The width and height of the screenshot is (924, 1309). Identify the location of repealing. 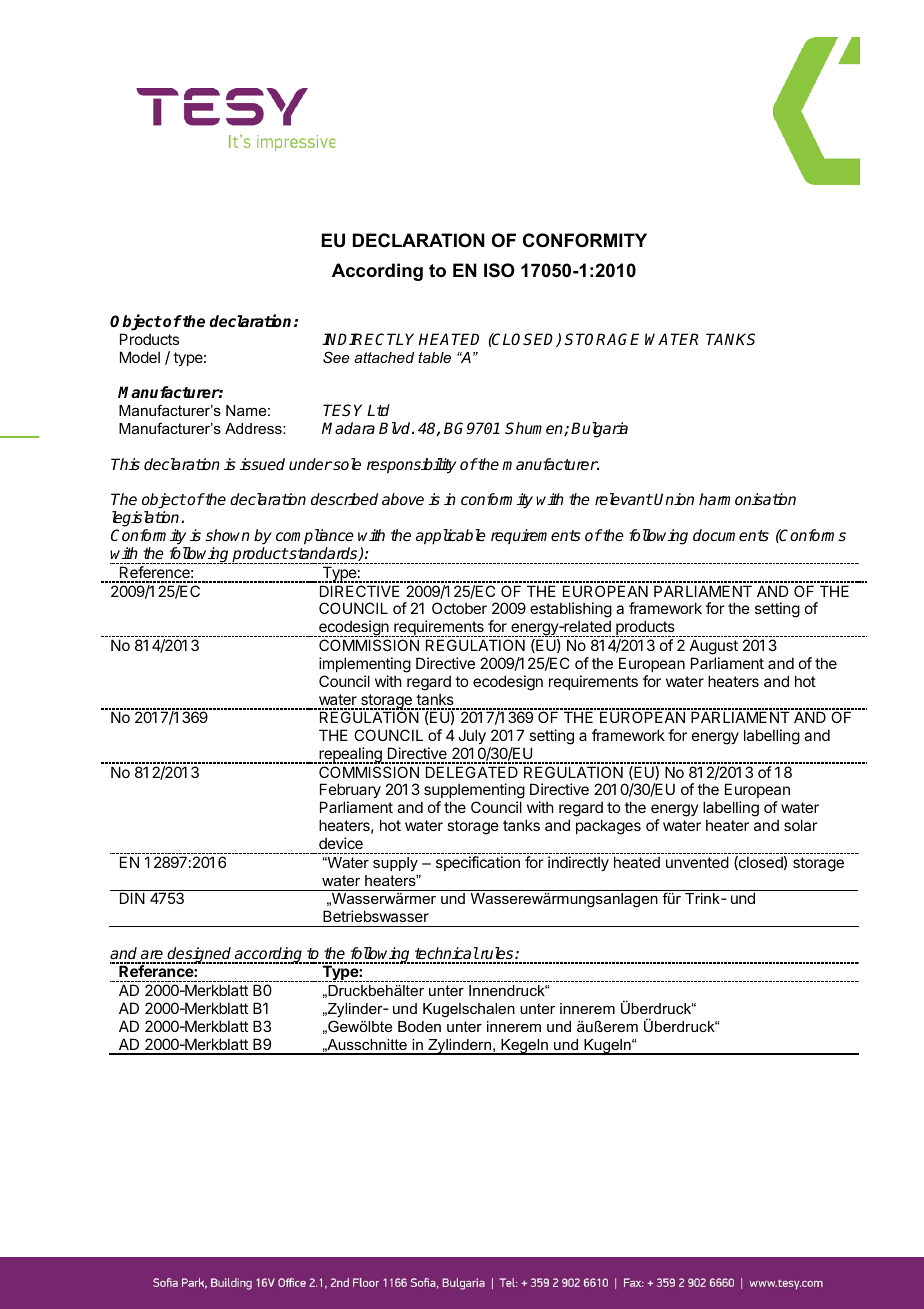
(351, 755).
